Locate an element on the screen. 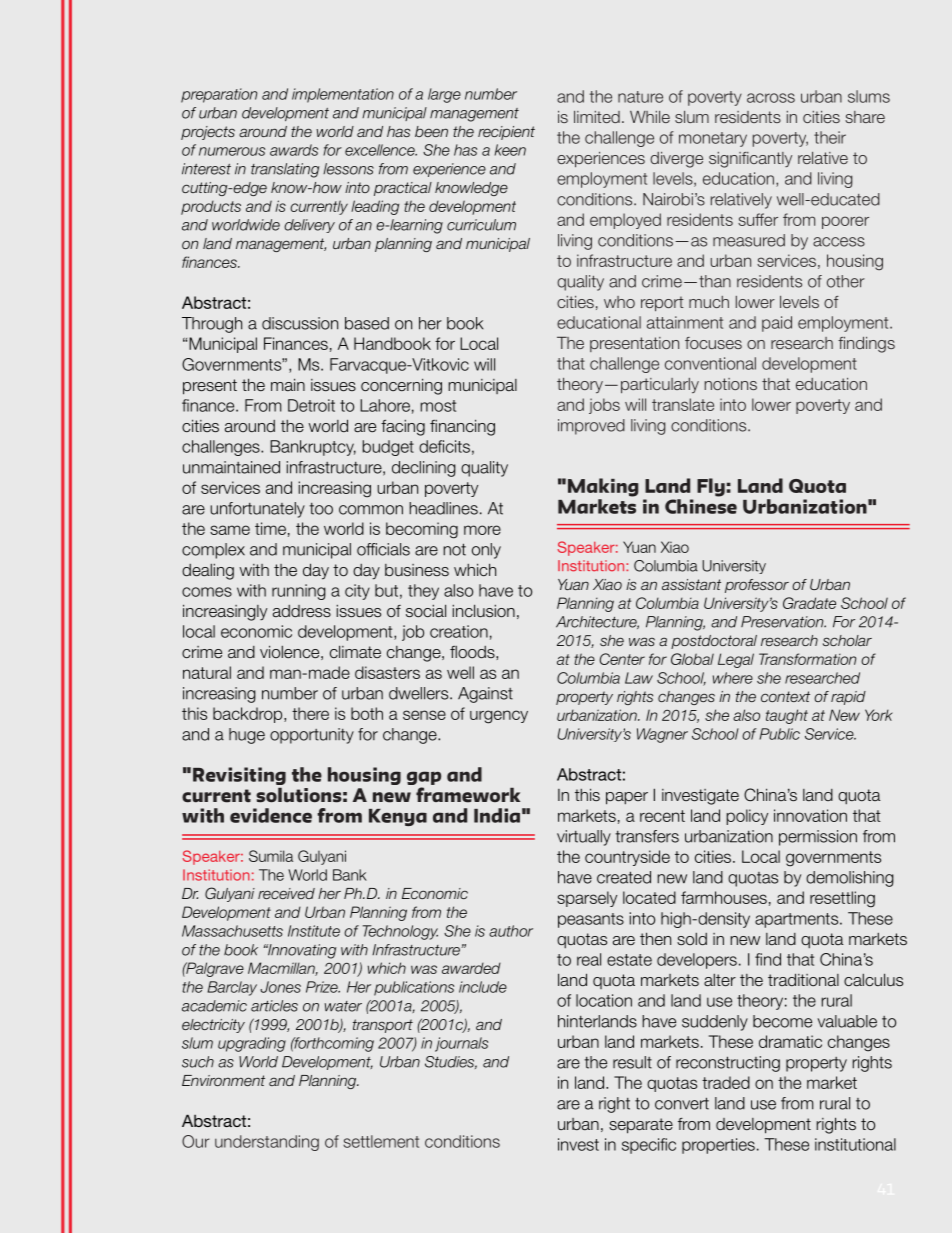 Image resolution: width=952 pixels, height=1233 pixels. separate is located at coordinates (641, 1126).
